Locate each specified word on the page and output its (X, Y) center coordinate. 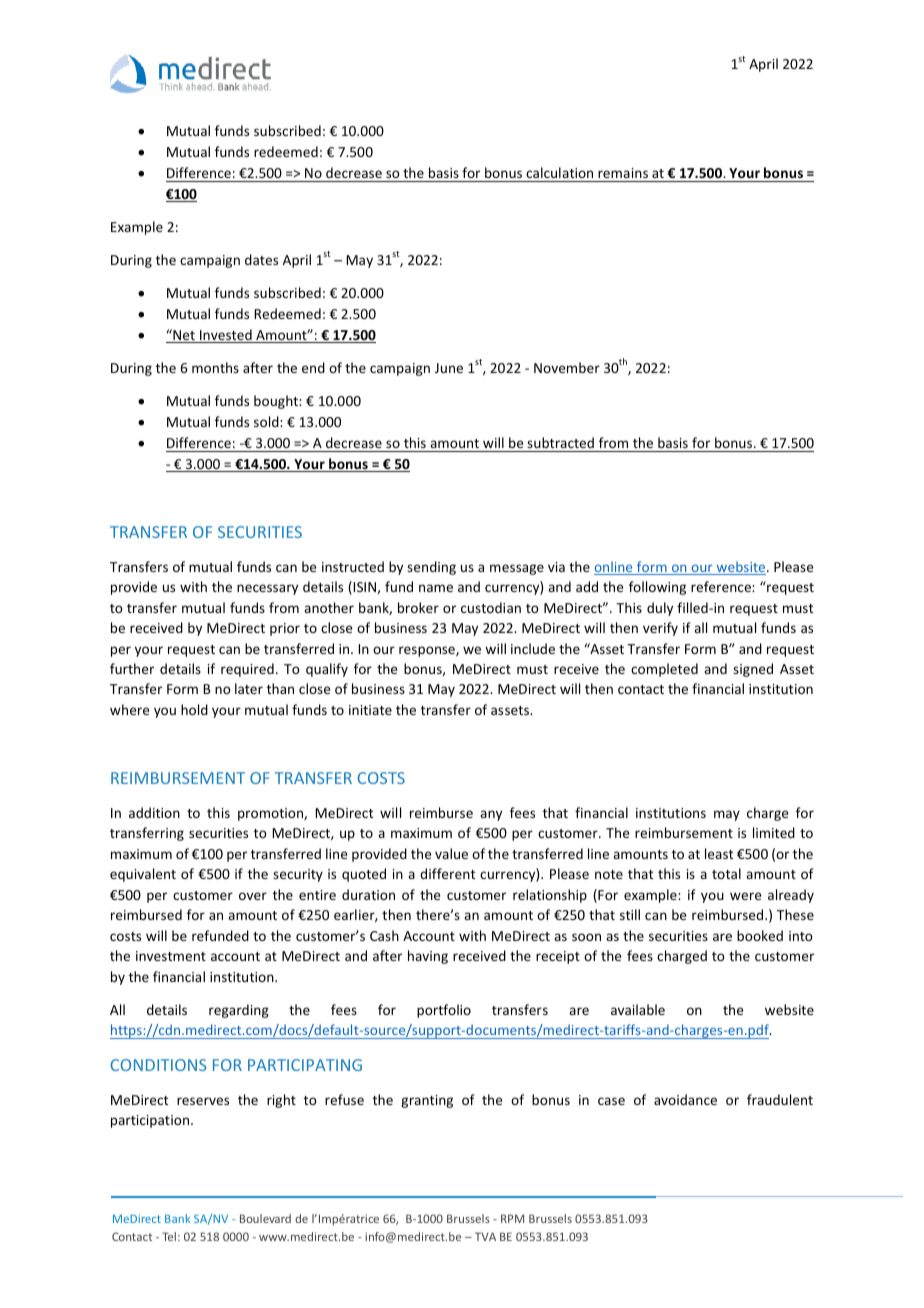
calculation (559, 172)
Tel (169, 1236)
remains (623, 173)
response (428, 651)
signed (753, 670)
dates (261, 259)
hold (194, 709)
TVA (485, 1236)
